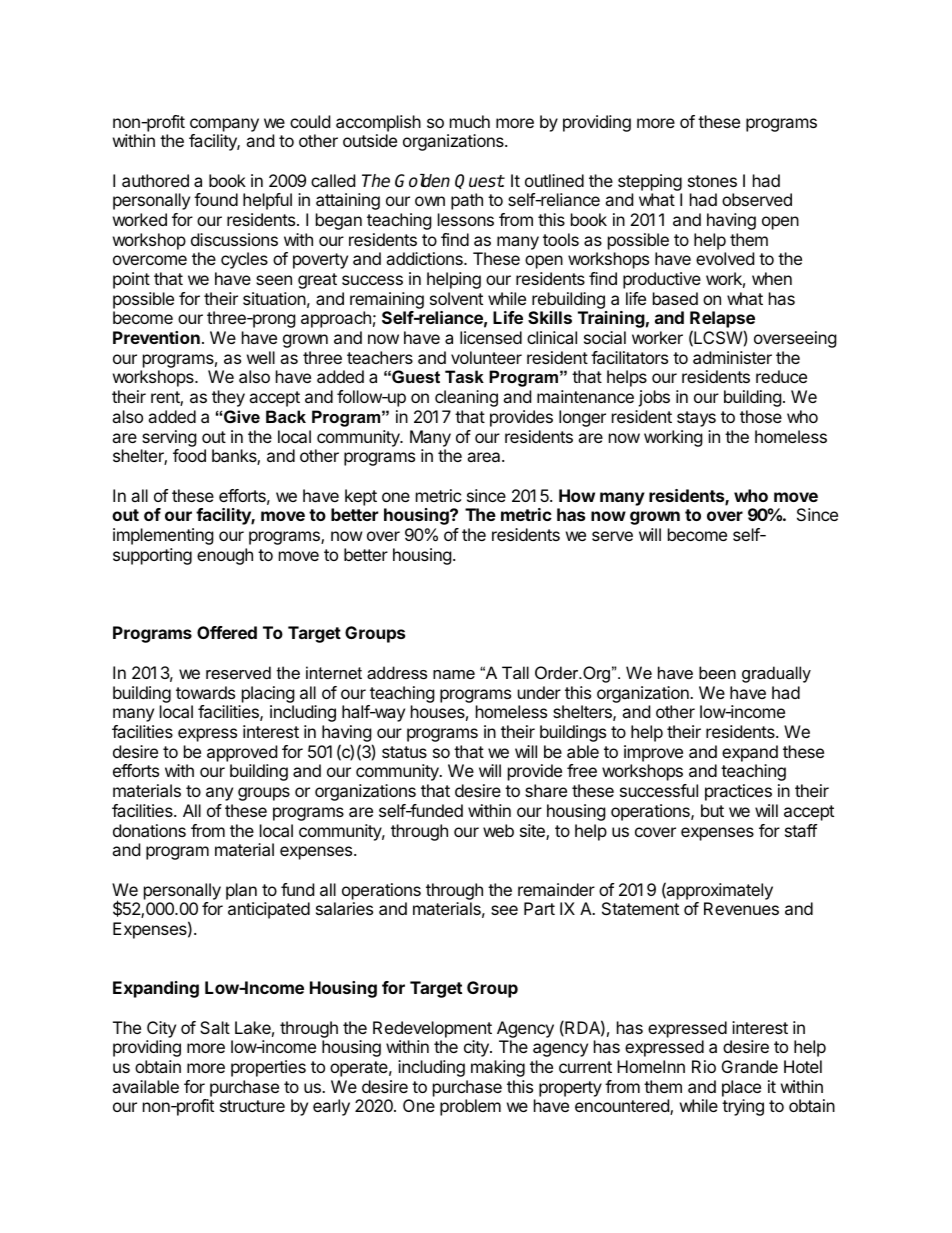 Image resolution: width=952 pixels, height=1233 pixels. What do you see at coordinates (717, 672) in the screenshot?
I see `been` at bounding box center [717, 672].
